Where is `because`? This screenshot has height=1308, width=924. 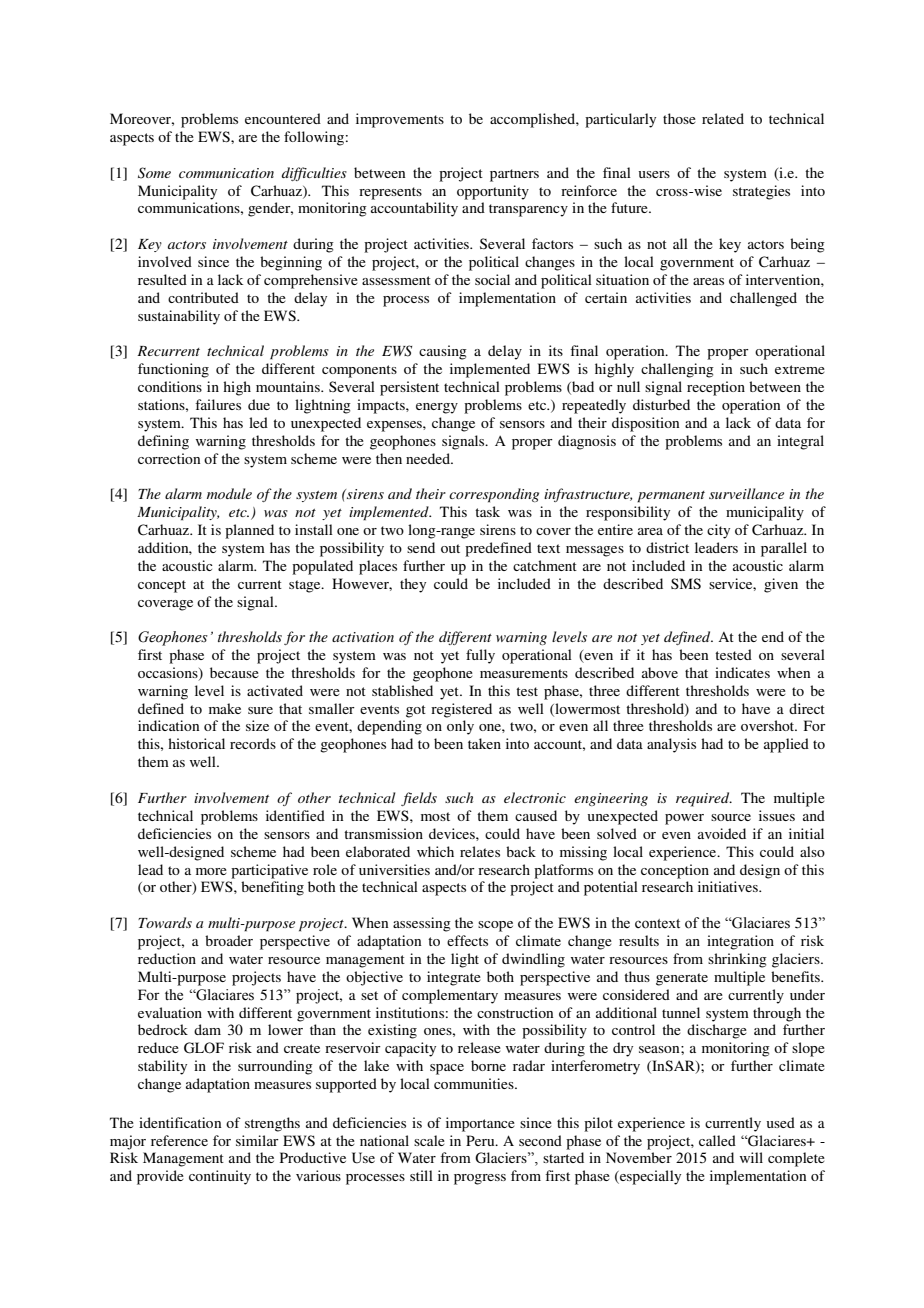
because is located at coordinates (234, 672).
